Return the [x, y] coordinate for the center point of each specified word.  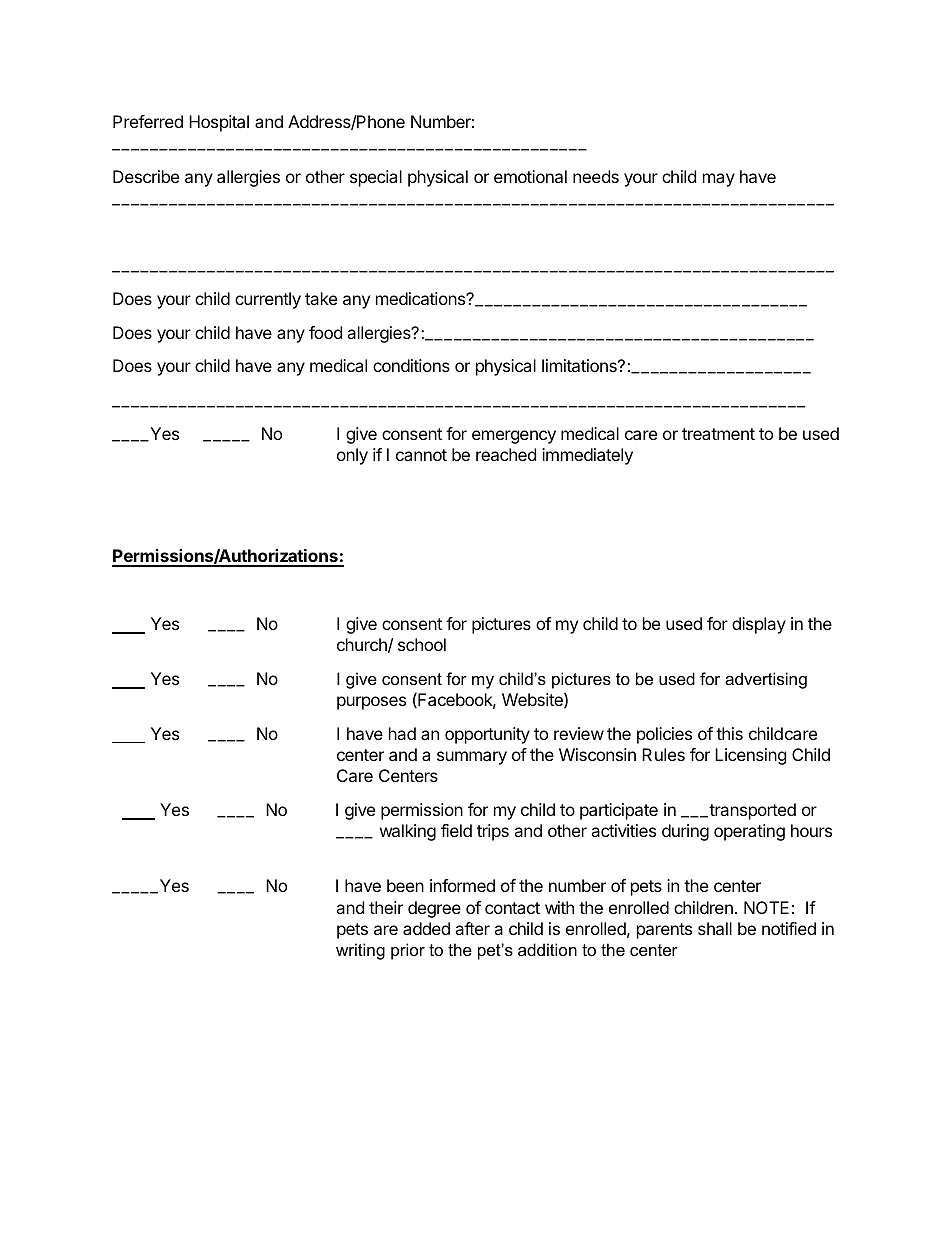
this [729, 733]
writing [360, 951]
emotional [530, 176]
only [352, 456]
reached [506, 454]
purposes [371, 703]
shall [715, 928]
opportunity [487, 735]
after [472, 928]
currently [268, 300]
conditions [411, 365]
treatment [718, 434]
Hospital [219, 123]
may [719, 180]
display [759, 625]
